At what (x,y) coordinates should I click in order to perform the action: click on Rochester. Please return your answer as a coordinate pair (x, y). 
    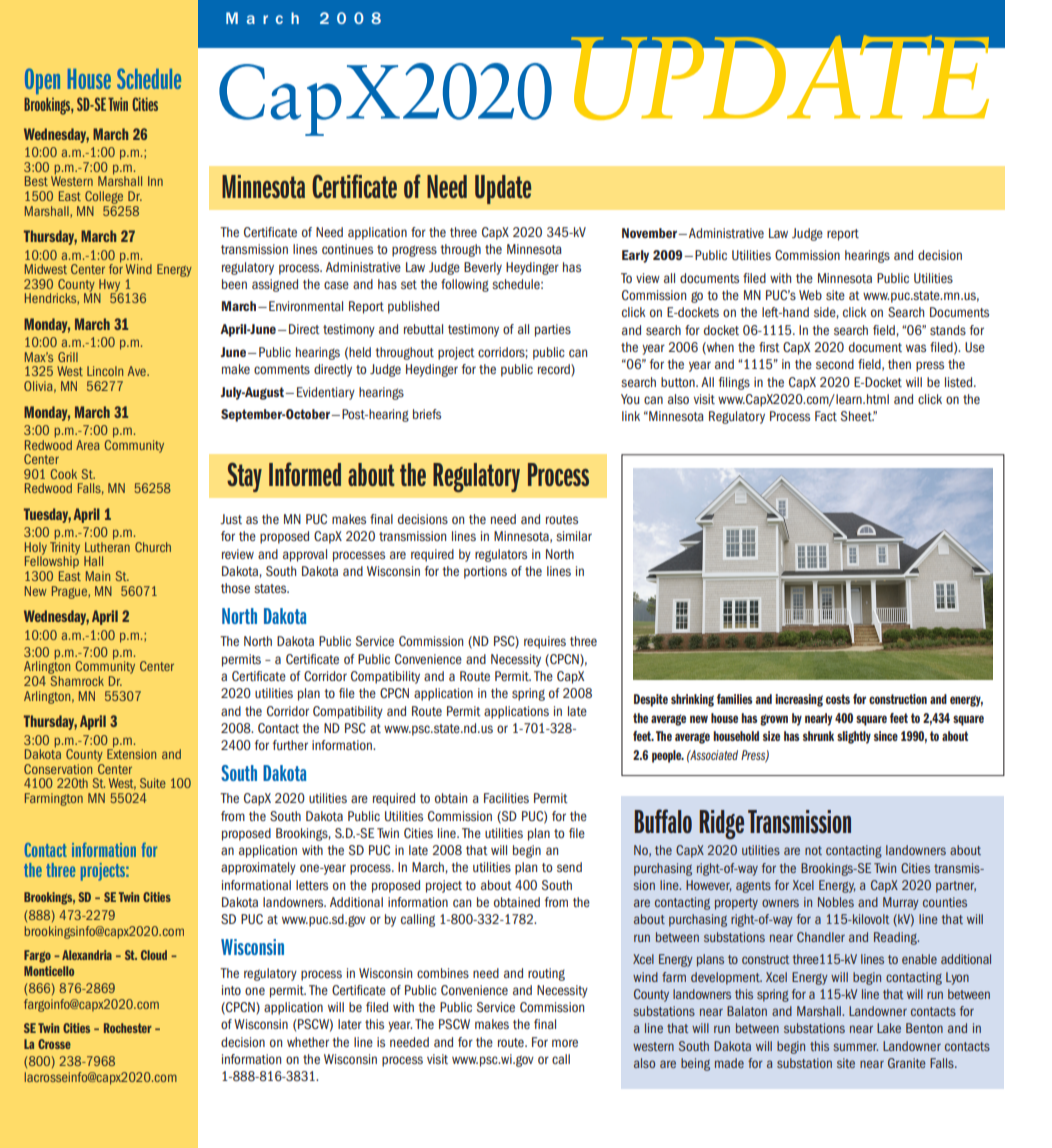
    Looking at the image, I should click on (128, 1028).
